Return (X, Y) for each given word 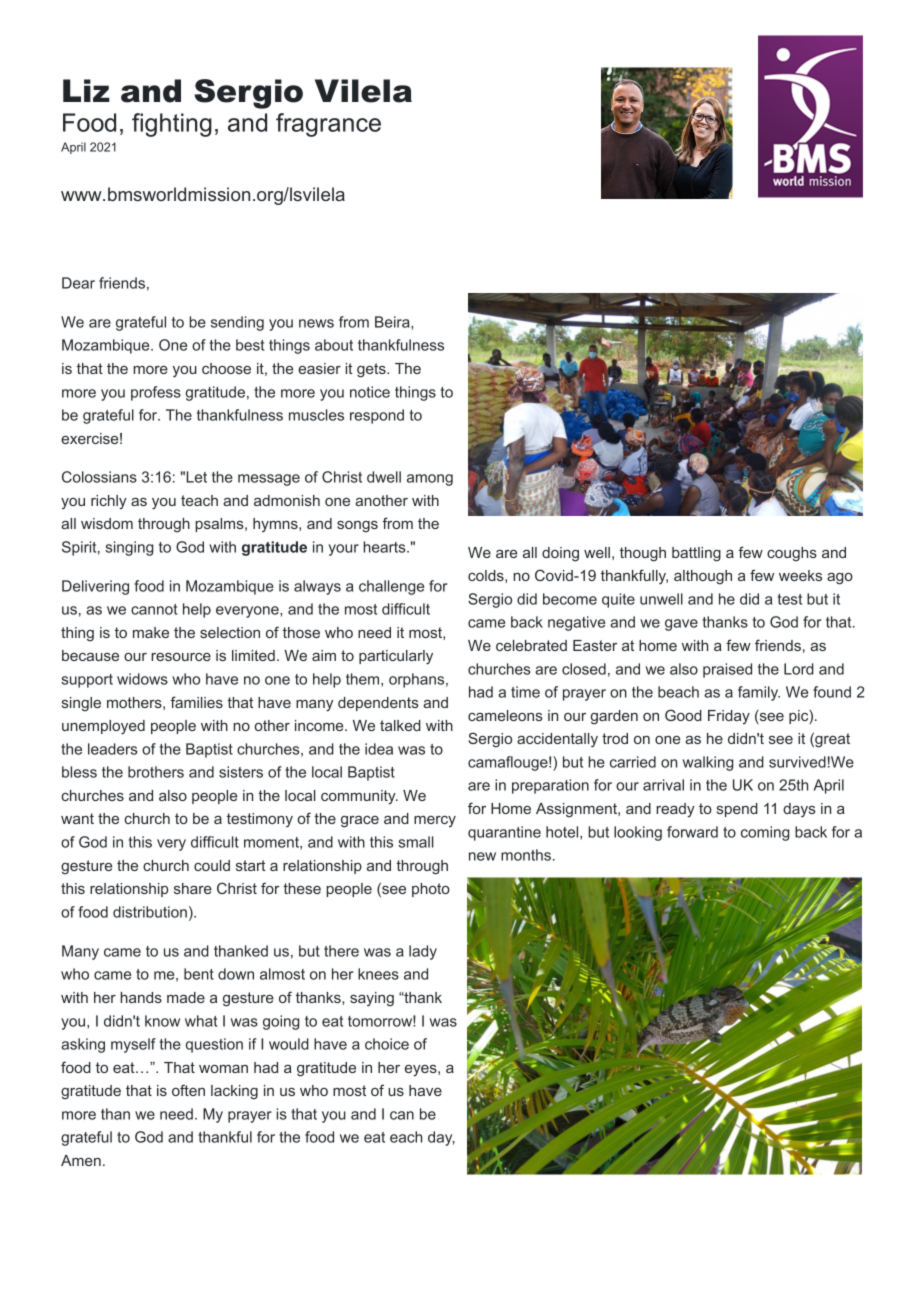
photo (431, 890)
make (151, 632)
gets (372, 370)
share (193, 888)
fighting (172, 125)
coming (765, 833)
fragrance (328, 125)
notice (370, 392)
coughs (792, 554)
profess (156, 393)
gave (681, 625)
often (188, 1090)
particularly (396, 657)
